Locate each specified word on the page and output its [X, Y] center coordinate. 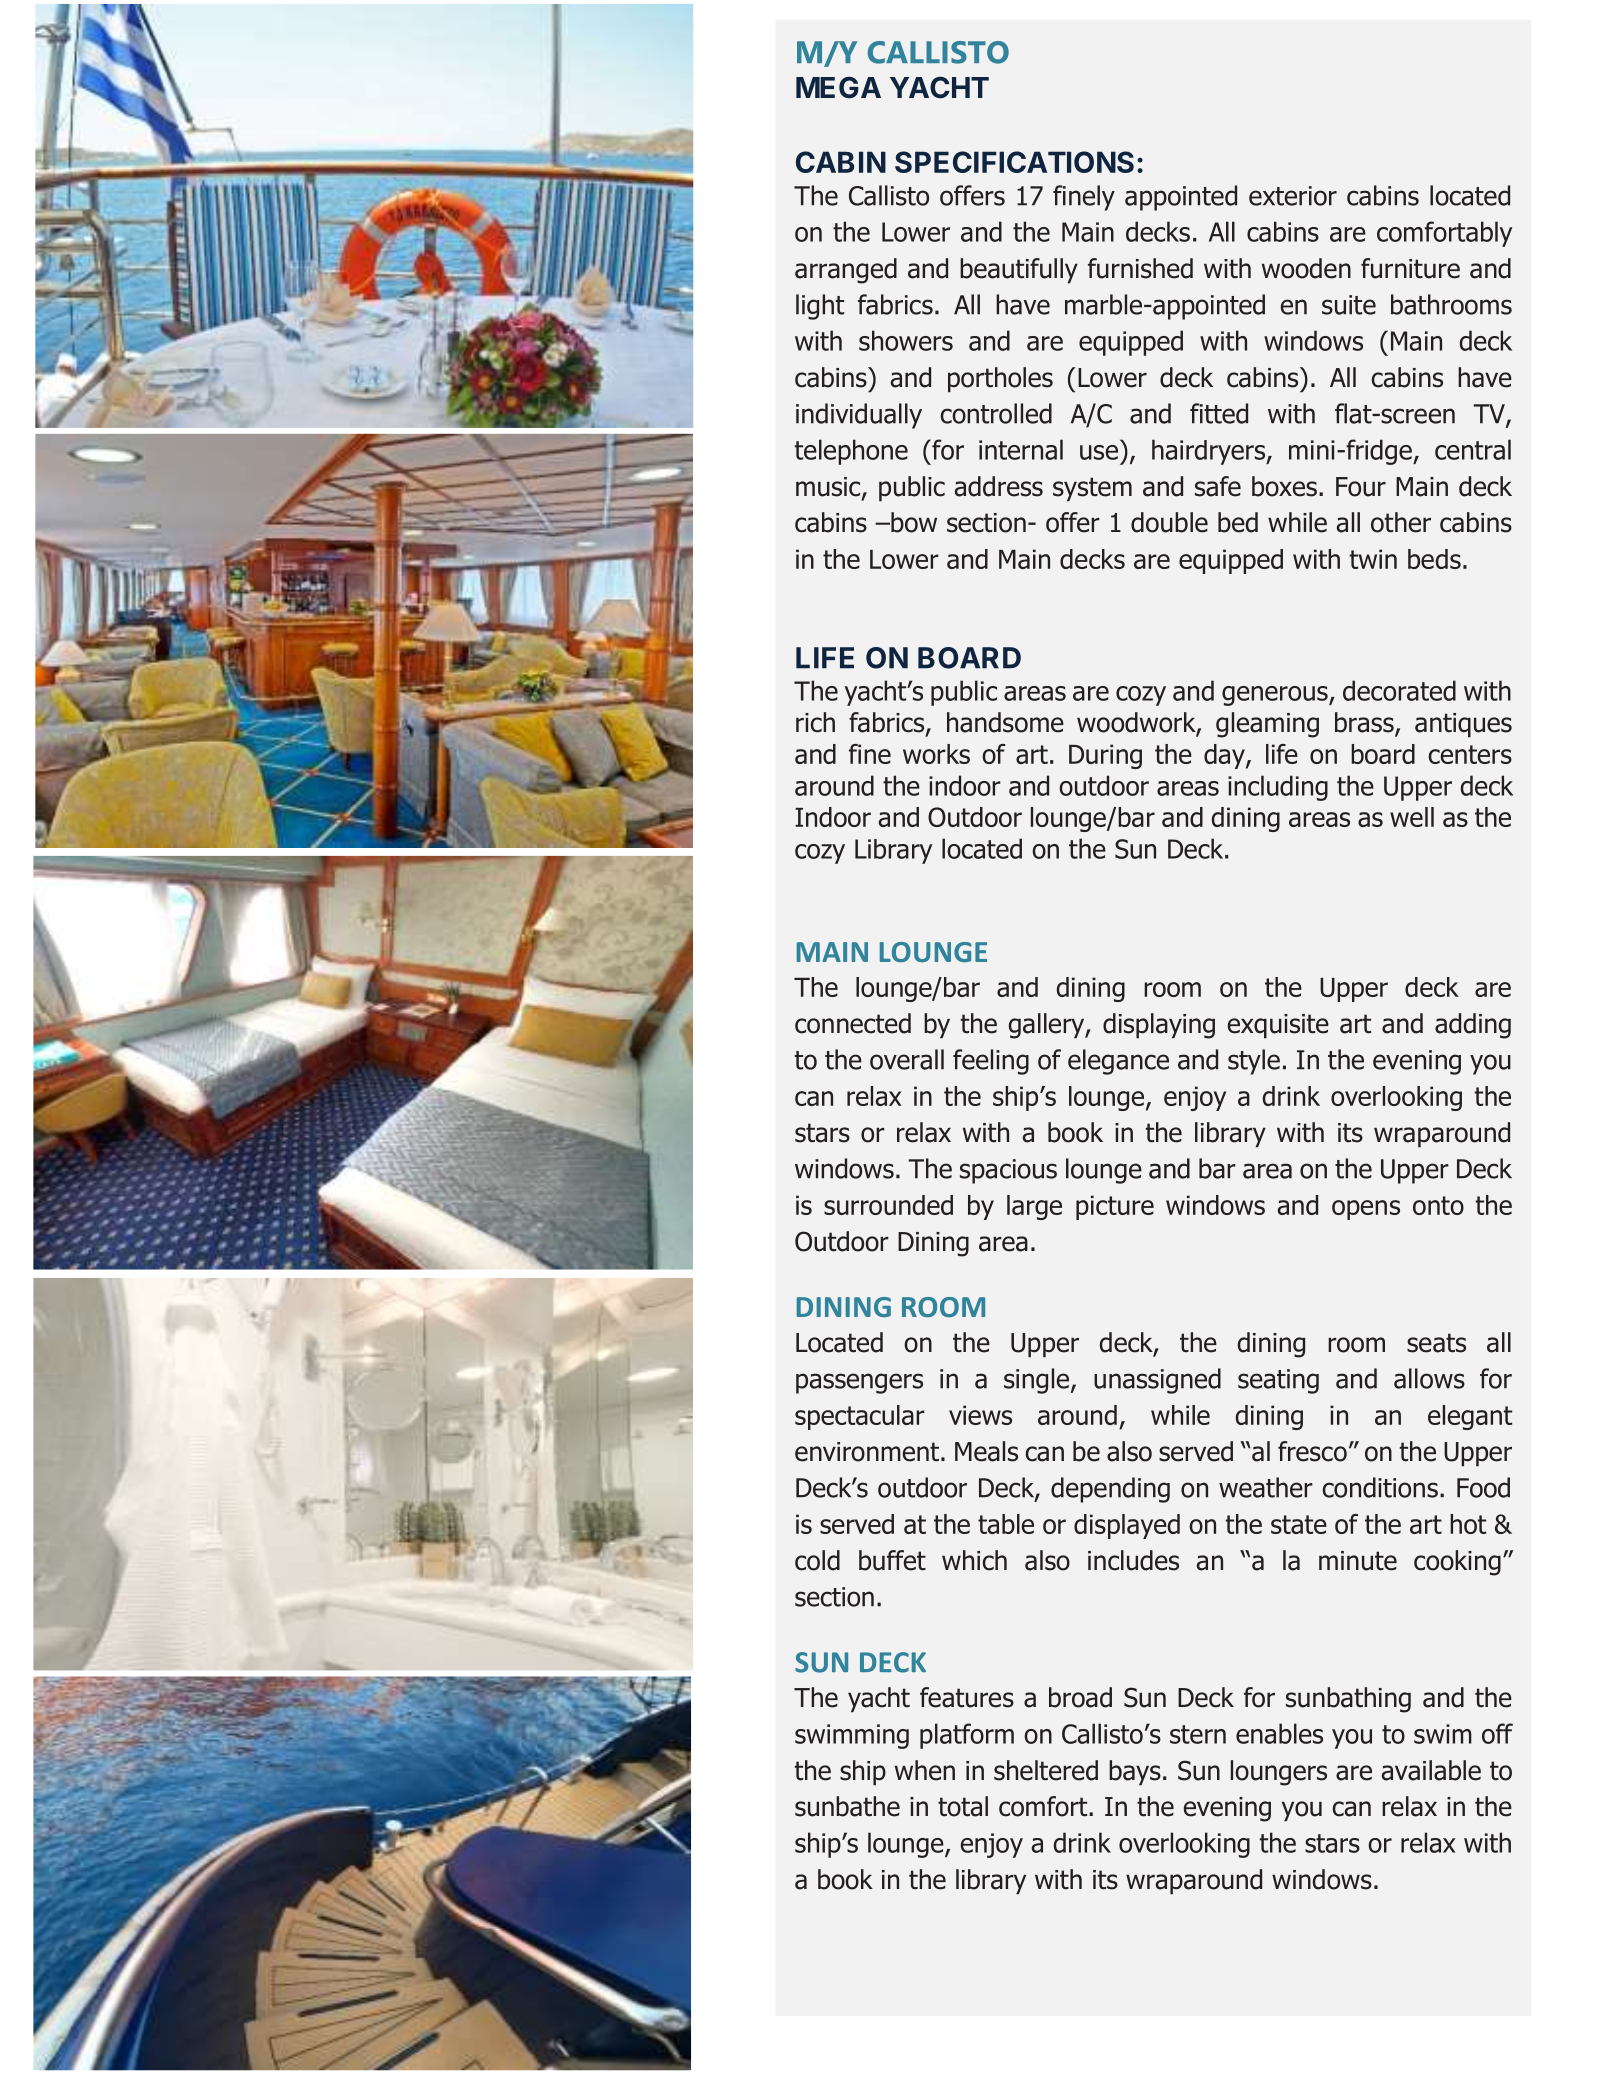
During [1105, 756]
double [1169, 522]
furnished [1140, 268]
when [925, 1770]
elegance [1118, 1062]
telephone [851, 452]
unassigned [1157, 1381]
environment [867, 1452]
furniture [1410, 268]
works [936, 754]
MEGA [838, 87]
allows [1429, 1378]
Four [1361, 487]
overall [907, 1059]
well [1412, 817]
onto [1438, 1205]
